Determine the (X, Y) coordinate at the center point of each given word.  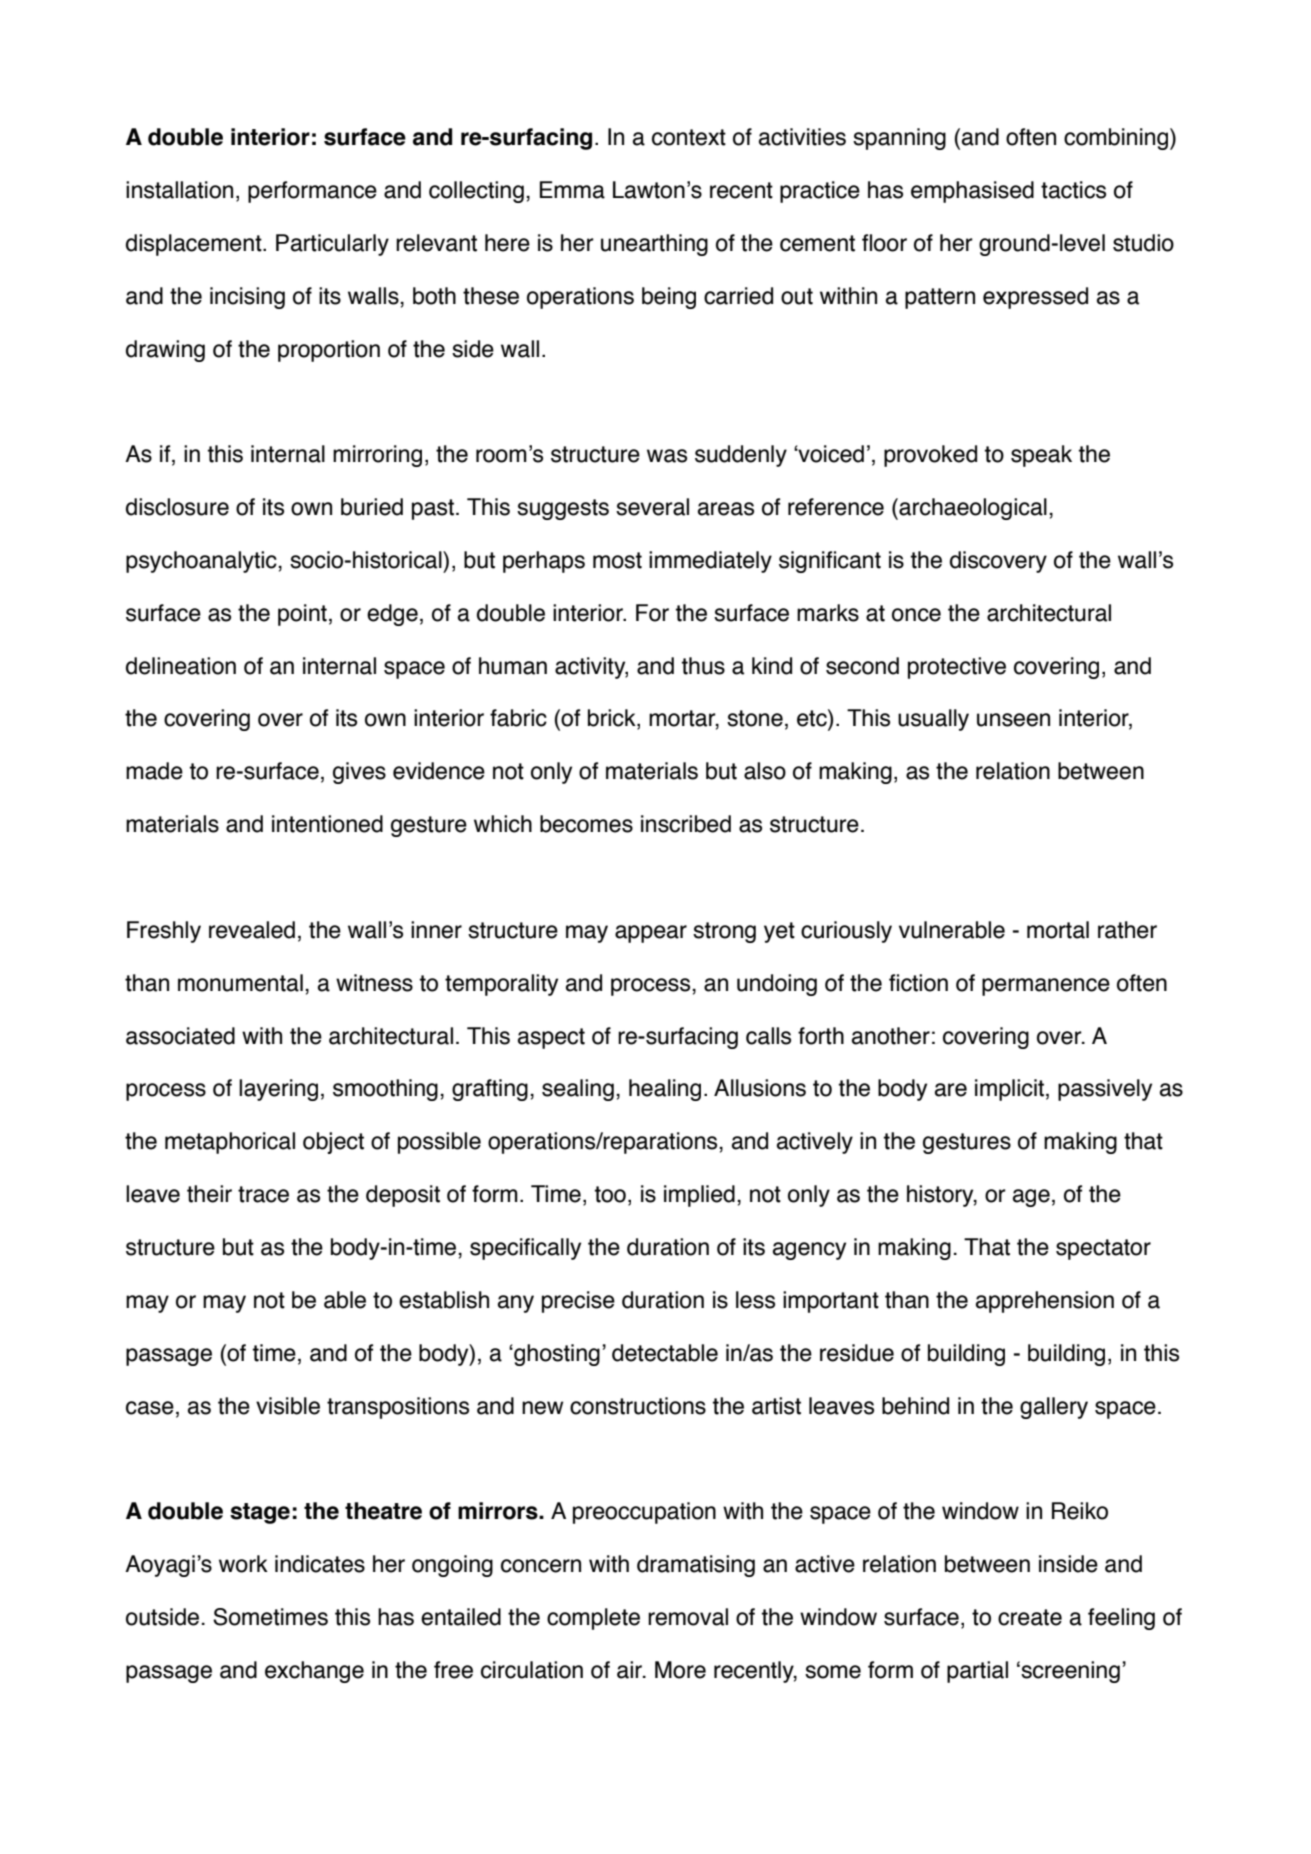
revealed (252, 930)
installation (179, 190)
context (689, 137)
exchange (314, 1672)
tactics (1073, 190)
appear (651, 934)
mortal (1058, 930)
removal (688, 1617)
